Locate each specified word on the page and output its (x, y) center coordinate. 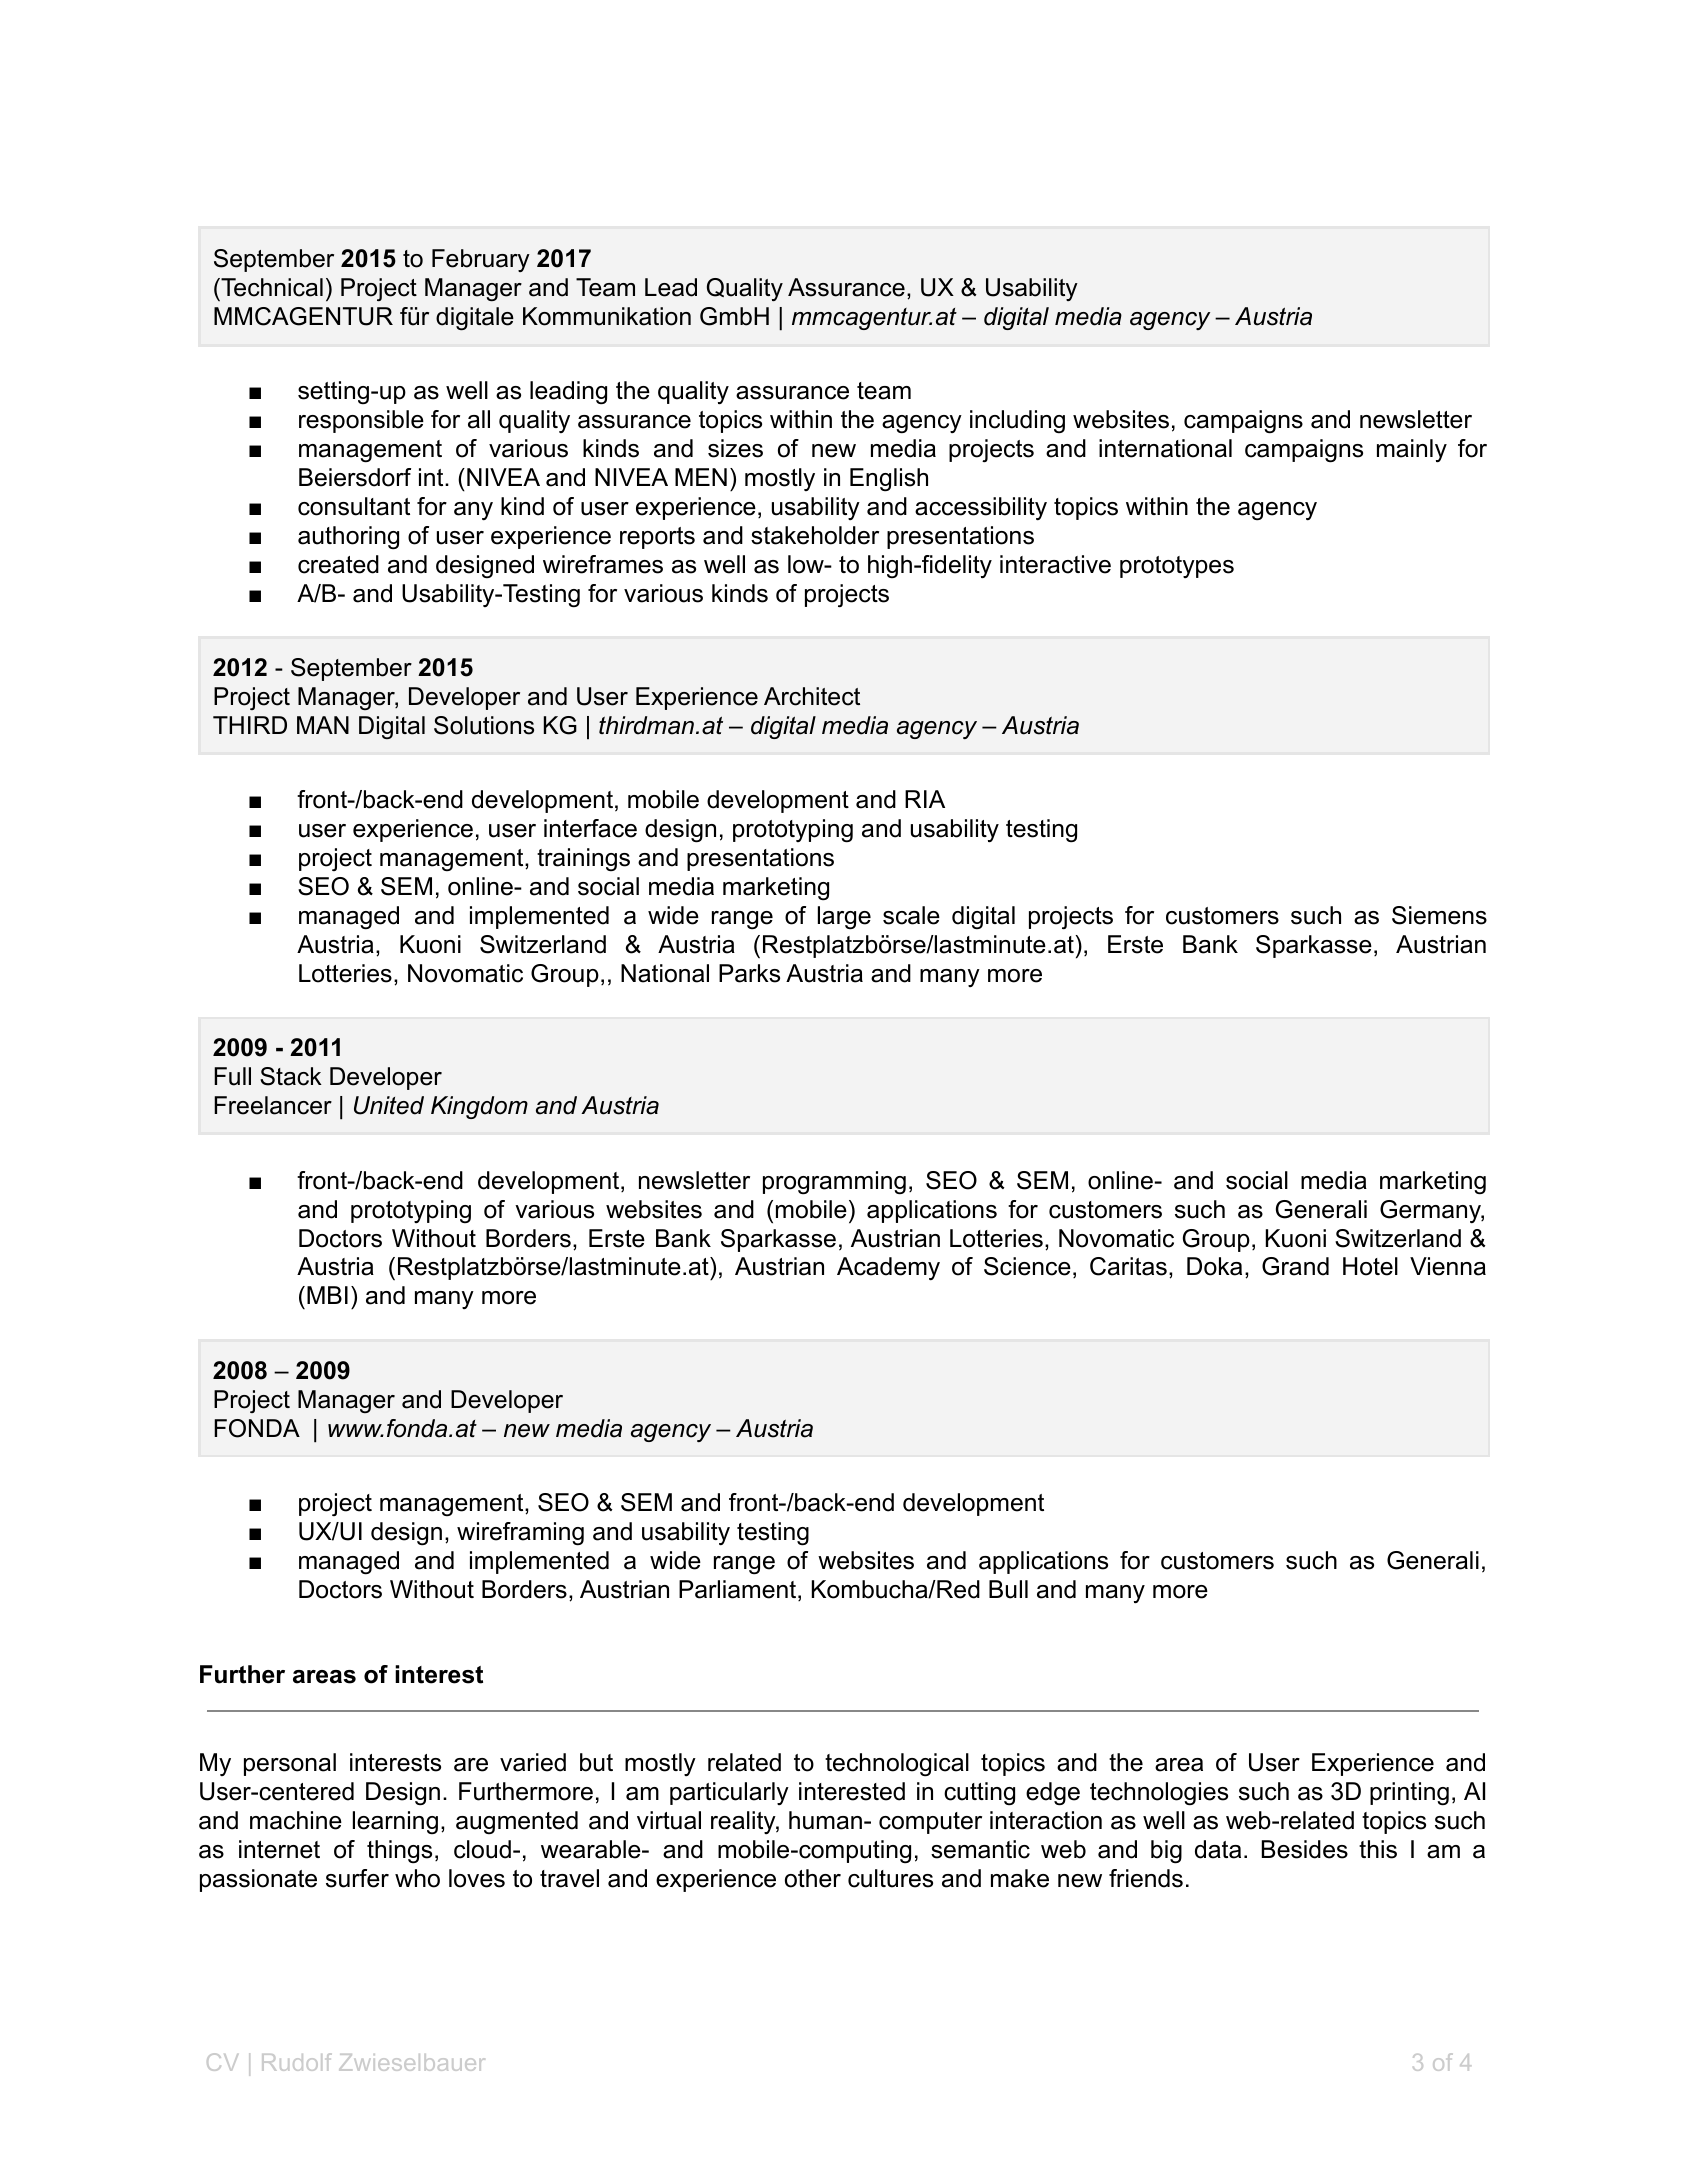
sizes (735, 448)
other (813, 1878)
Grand (1295, 1266)
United (389, 1105)
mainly (1412, 450)
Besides (1305, 1849)
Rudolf (297, 2062)
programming (834, 1183)
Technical (271, 287)
